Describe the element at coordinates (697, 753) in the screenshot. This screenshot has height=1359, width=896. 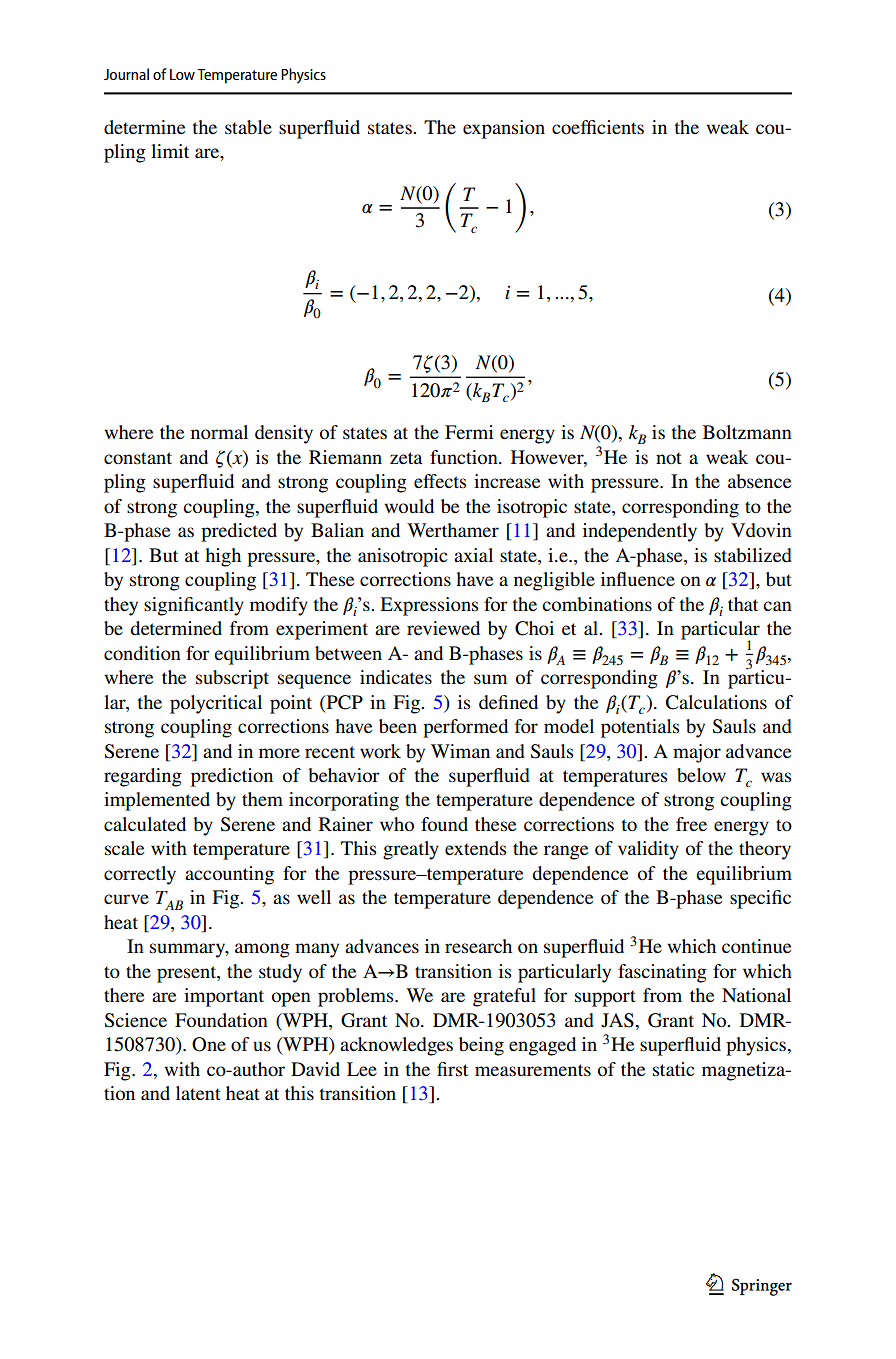
I see `major` at that location.
